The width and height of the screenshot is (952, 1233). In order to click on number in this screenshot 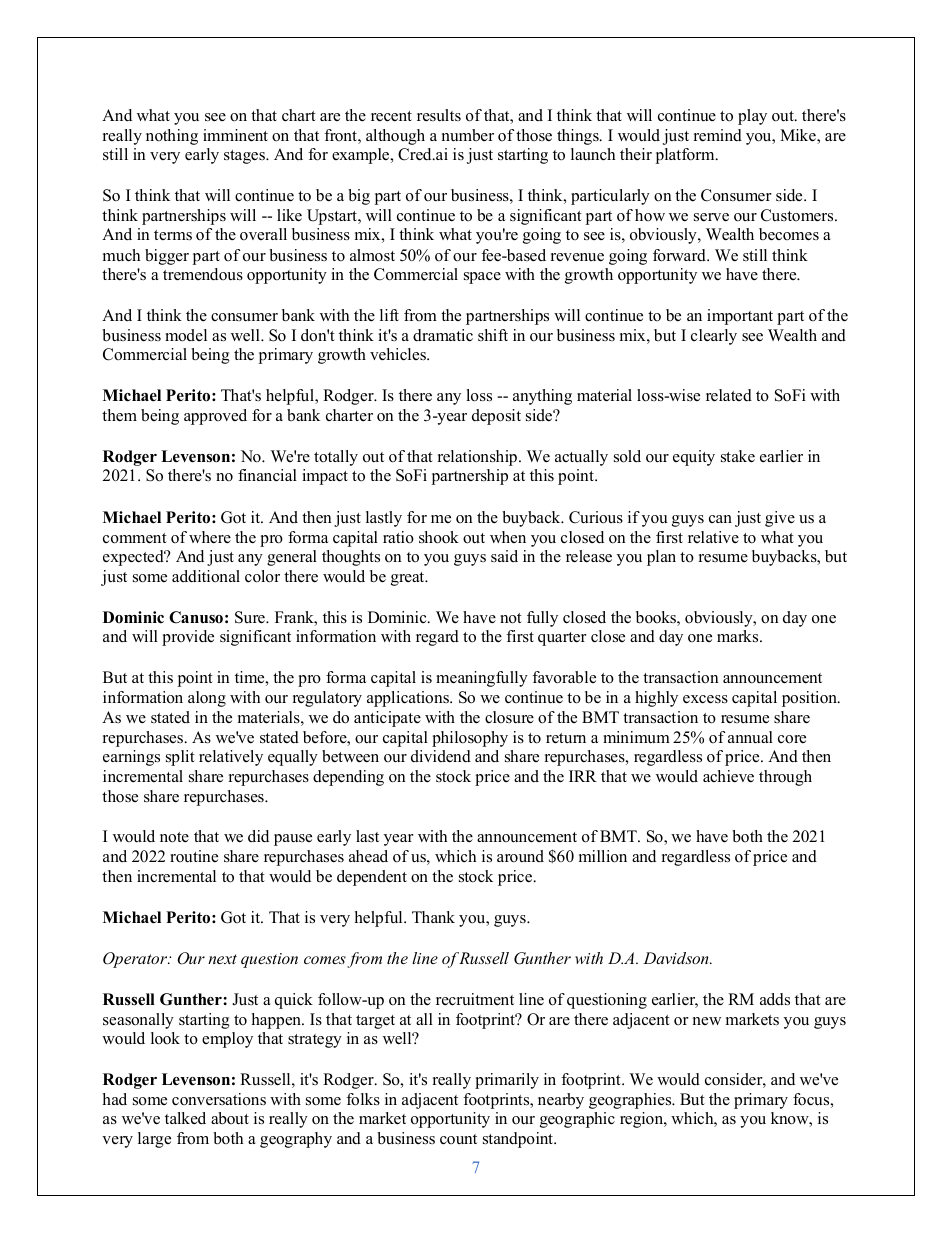, I will do `click(468, 135)`.
